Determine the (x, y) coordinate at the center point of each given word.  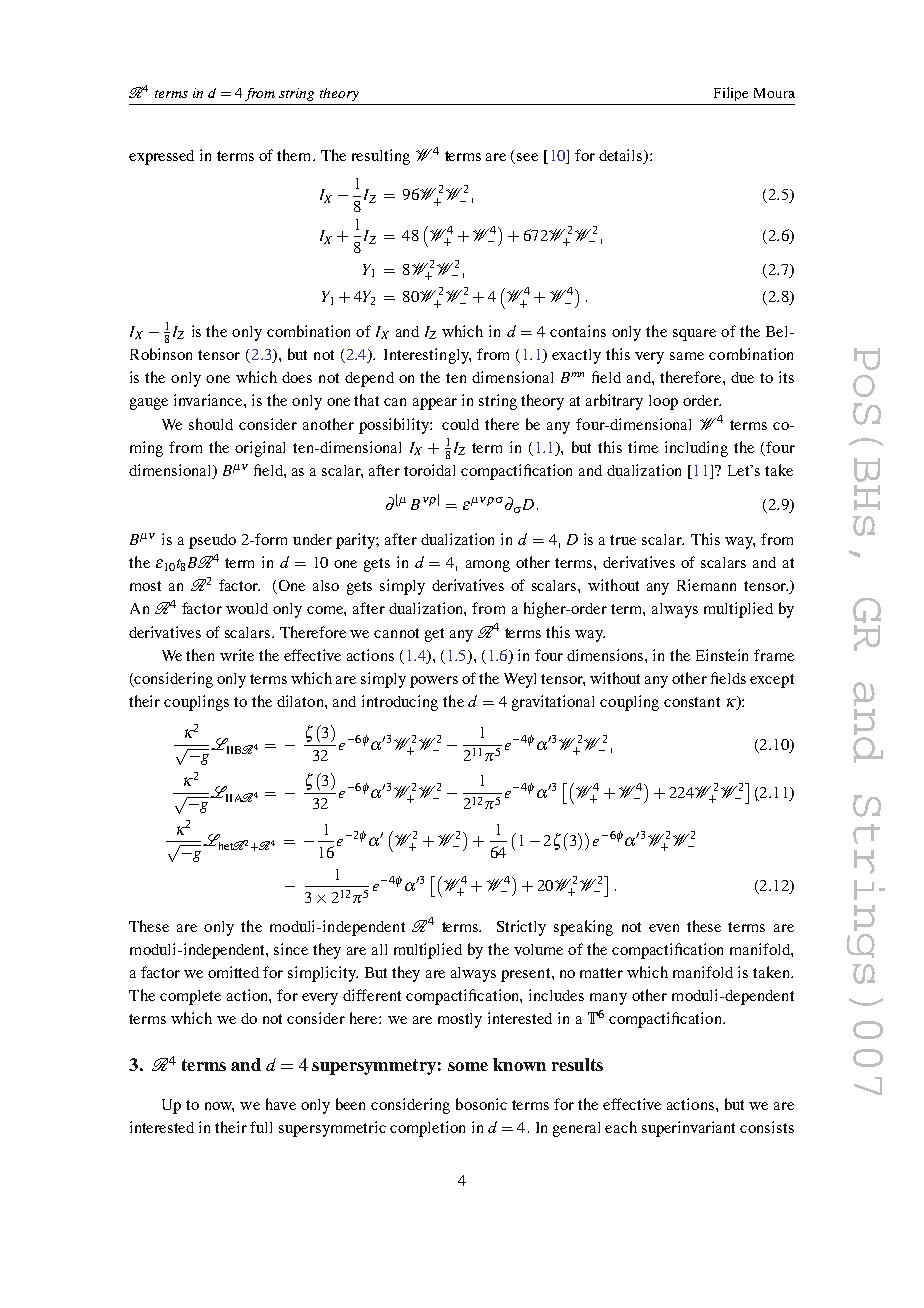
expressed (161, 157)
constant (692, 702)
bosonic (481, 1104)
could (460, 424)
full (261, 1127)
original (260, 449)
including (696, 449)
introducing (400, 703)
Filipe (731, 94)
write (237, 655)
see (527, 157)
